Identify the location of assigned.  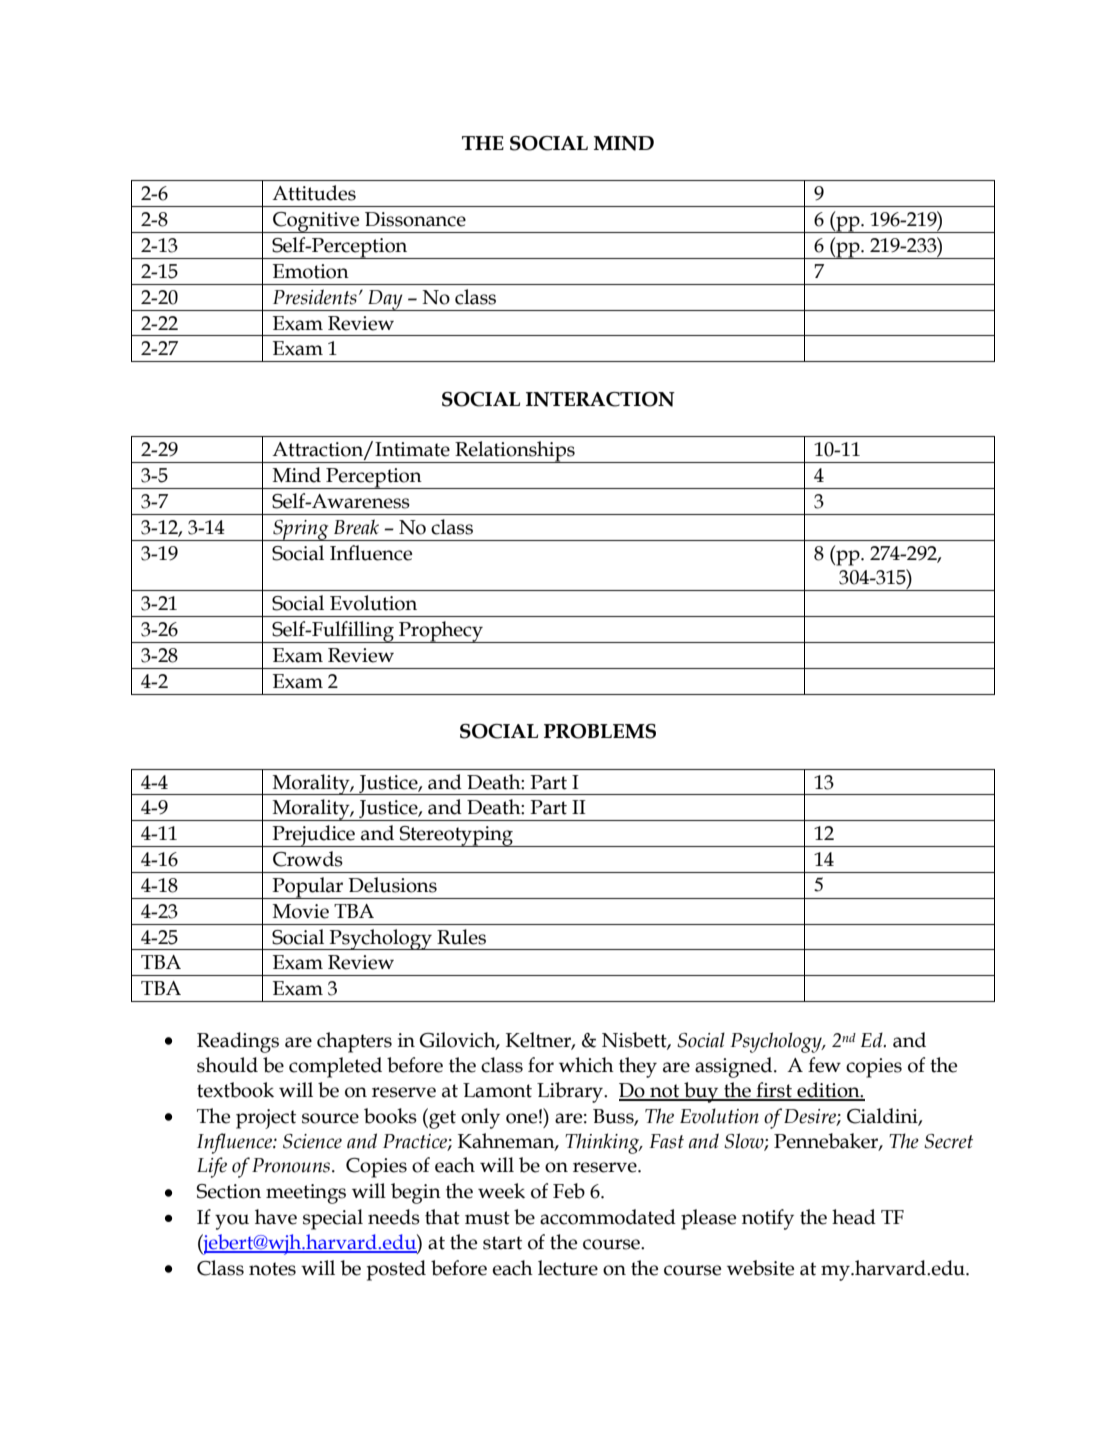
(735, 1067).
